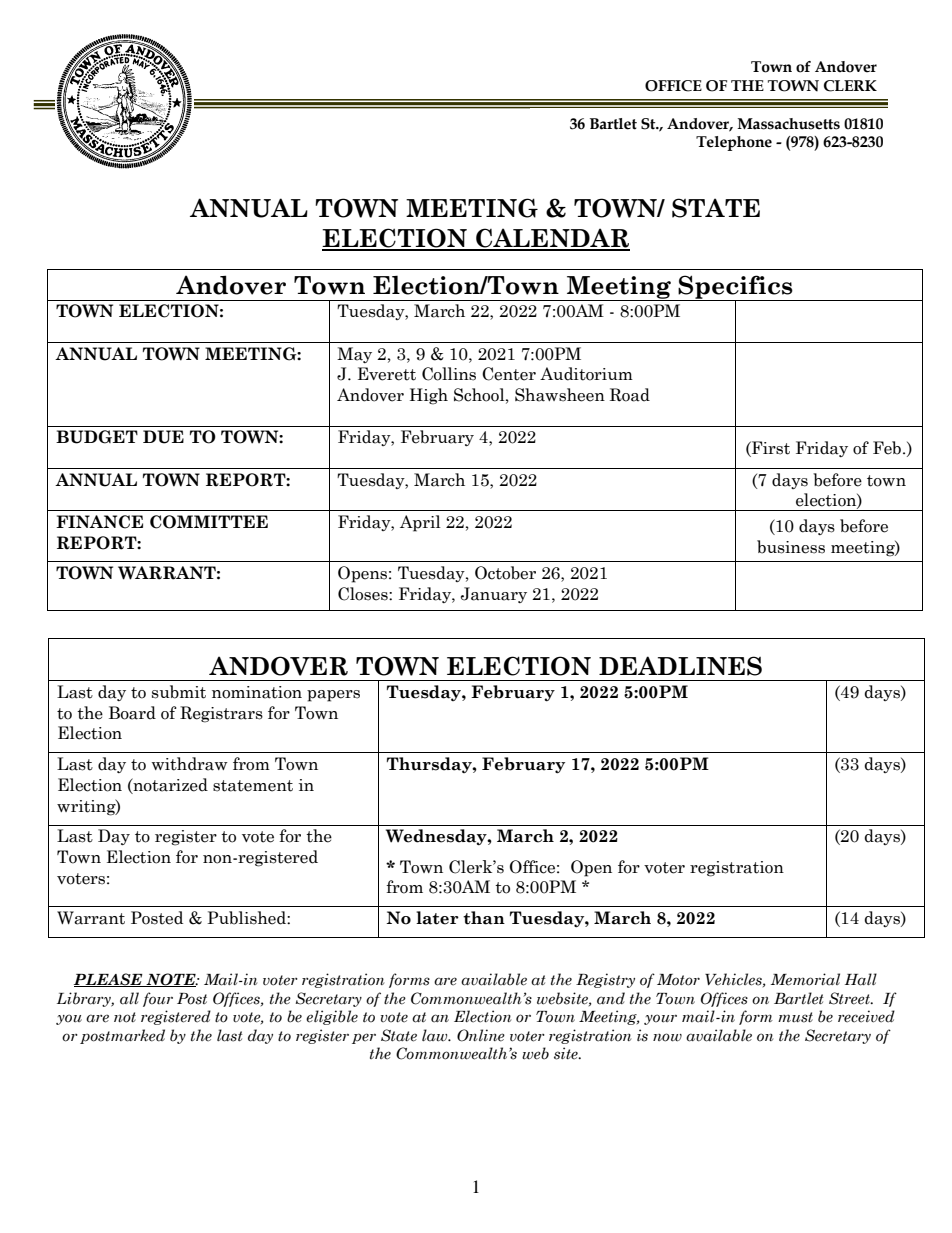  I want to click on business, so click(791, 547).
